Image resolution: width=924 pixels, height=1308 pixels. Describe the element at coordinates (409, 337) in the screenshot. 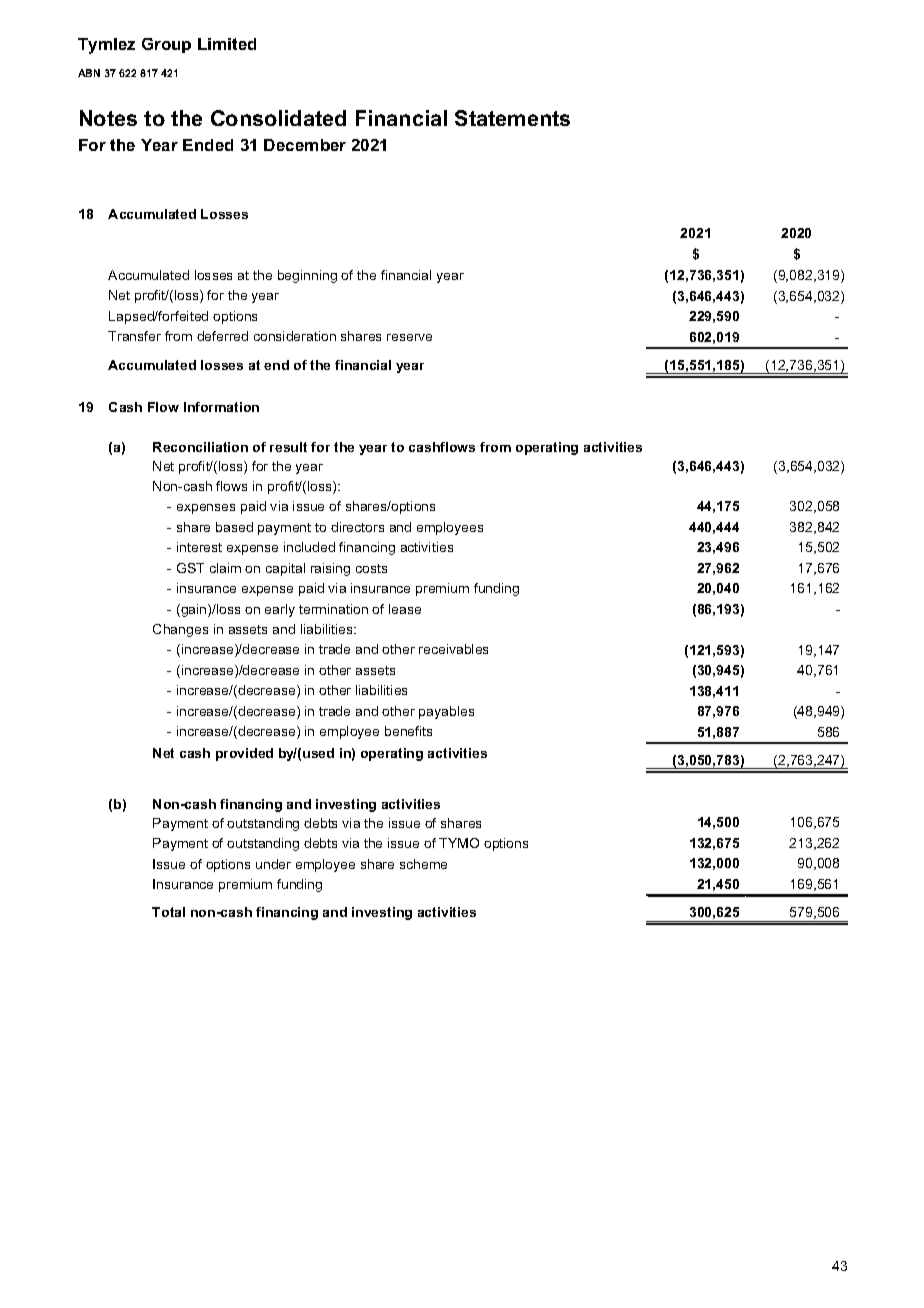

I see `reserve` at that location.
